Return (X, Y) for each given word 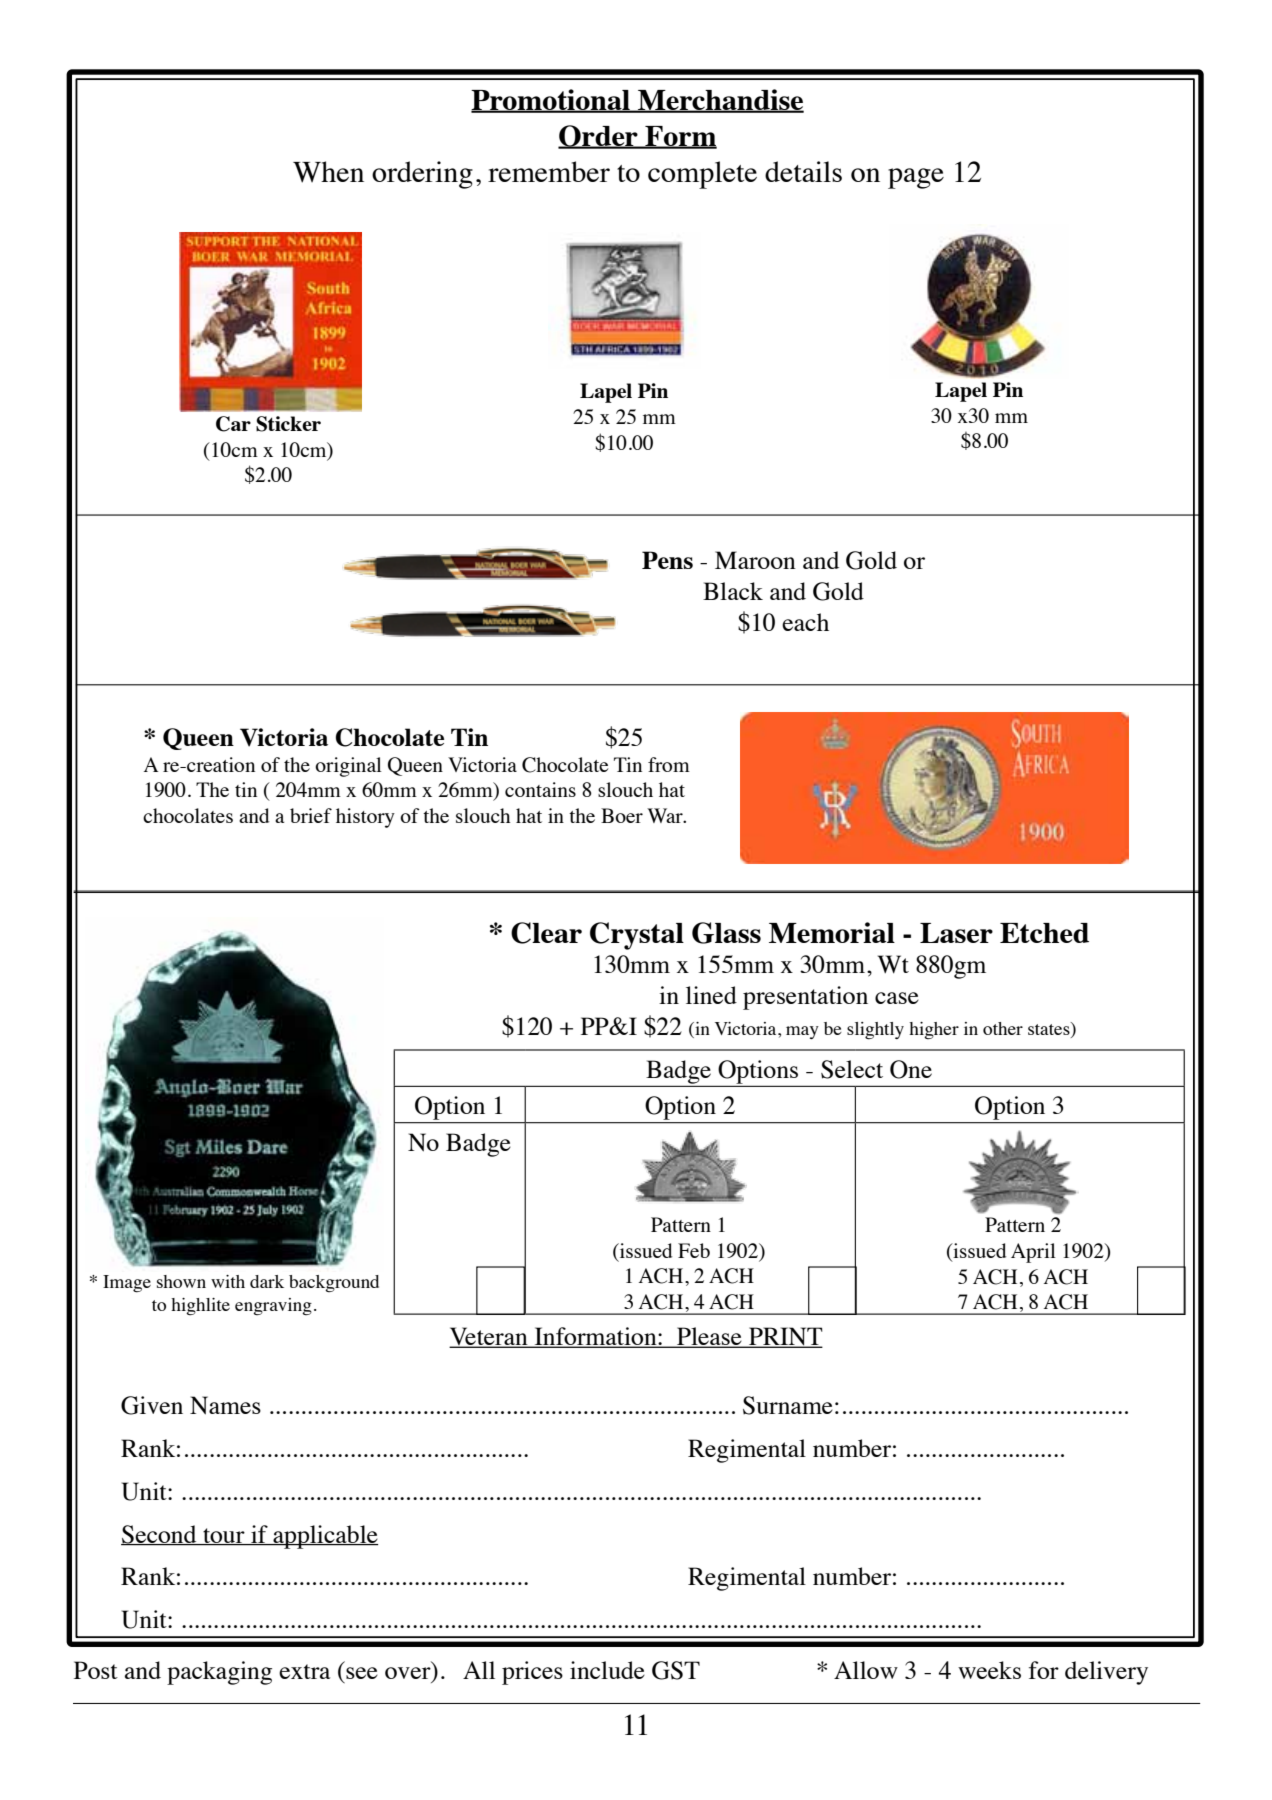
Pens (667, 560)
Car (233, 424)
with (228, 1281)
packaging (219, 1673)
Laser (956, 933)
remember (549, 171)
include (607, 1670)
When (328, 172)
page (916, 178)
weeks (989, 1670)
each (805, 622)
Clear (546, 933)
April (1033, 1253)
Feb (694, 1250)
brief (311, 815)
